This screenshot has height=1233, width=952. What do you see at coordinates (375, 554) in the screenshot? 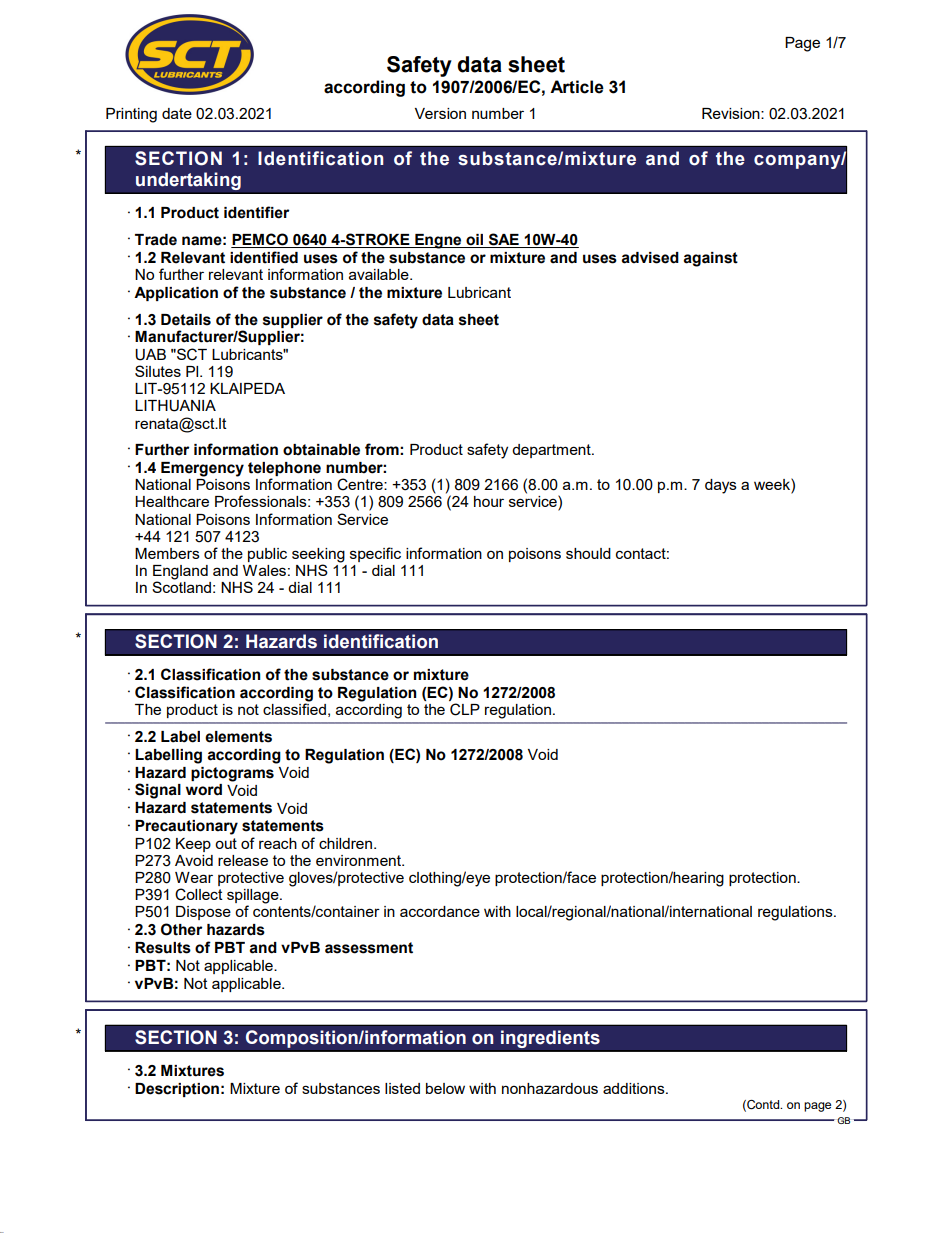
I see `specific` at bounding box center [375, 554].
